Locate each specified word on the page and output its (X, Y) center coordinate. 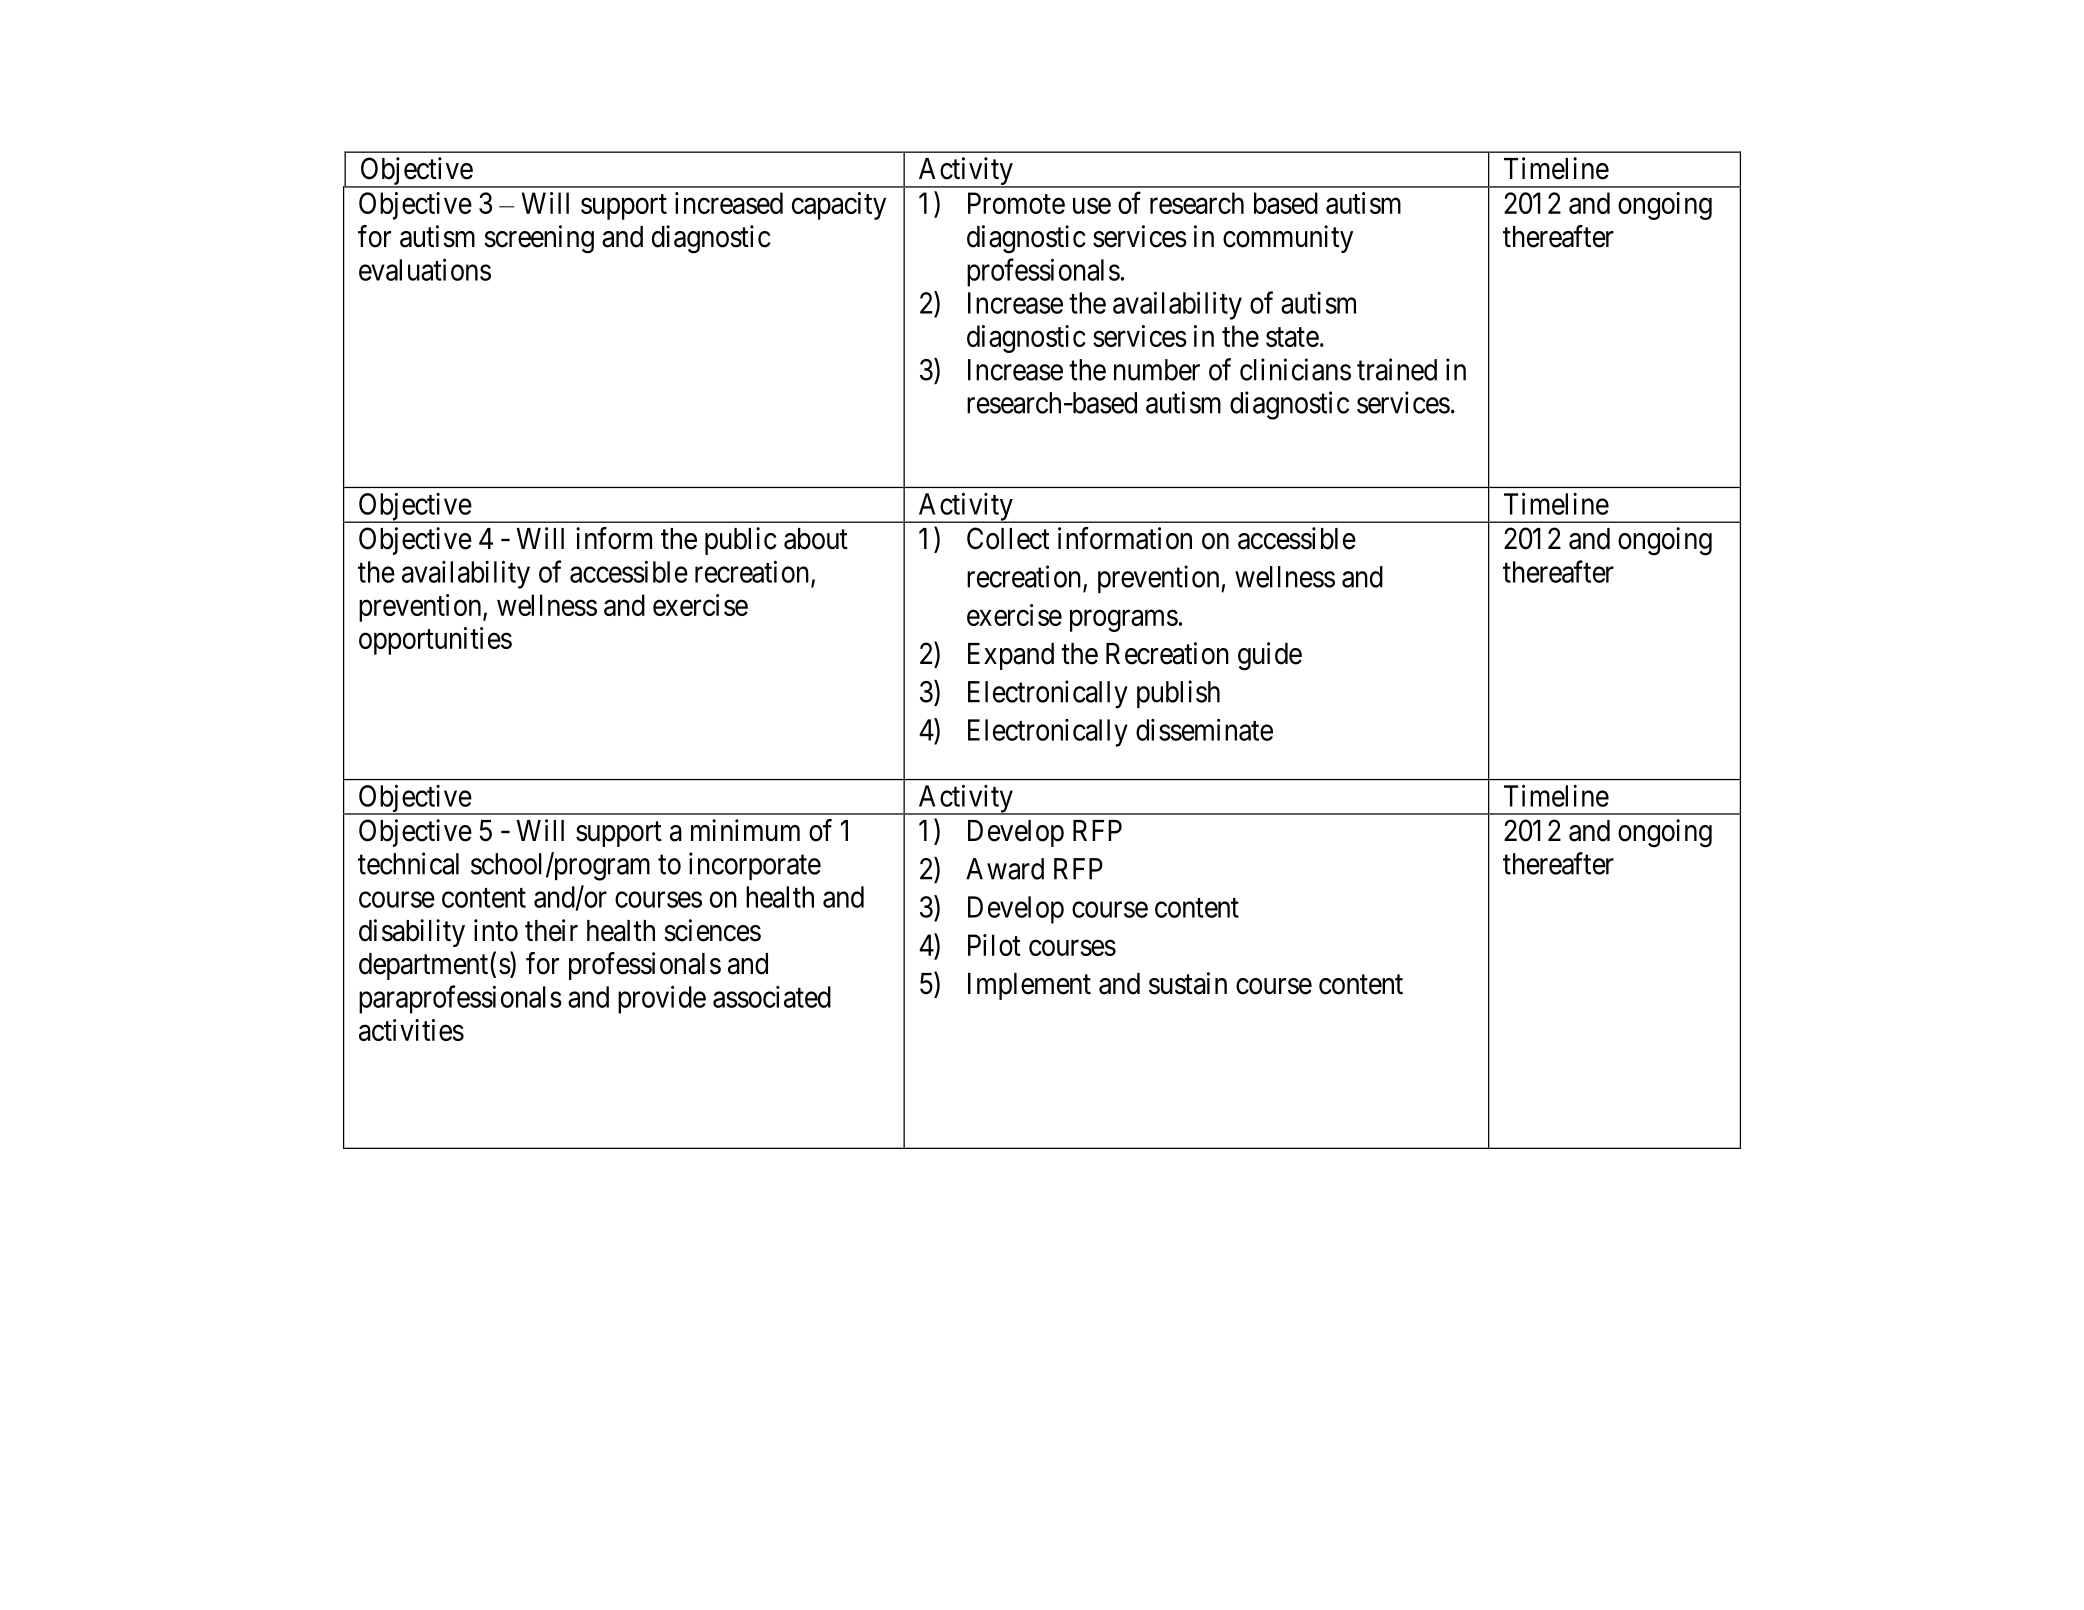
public (740, 541)
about (816, 539)
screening (539, 239)
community (1288, 239)
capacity (839, 206)
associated (772, 997)
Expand (1011, 656)
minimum (745, 830)
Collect (1008, 538)
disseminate (1204, 729)
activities (411, 1030)
